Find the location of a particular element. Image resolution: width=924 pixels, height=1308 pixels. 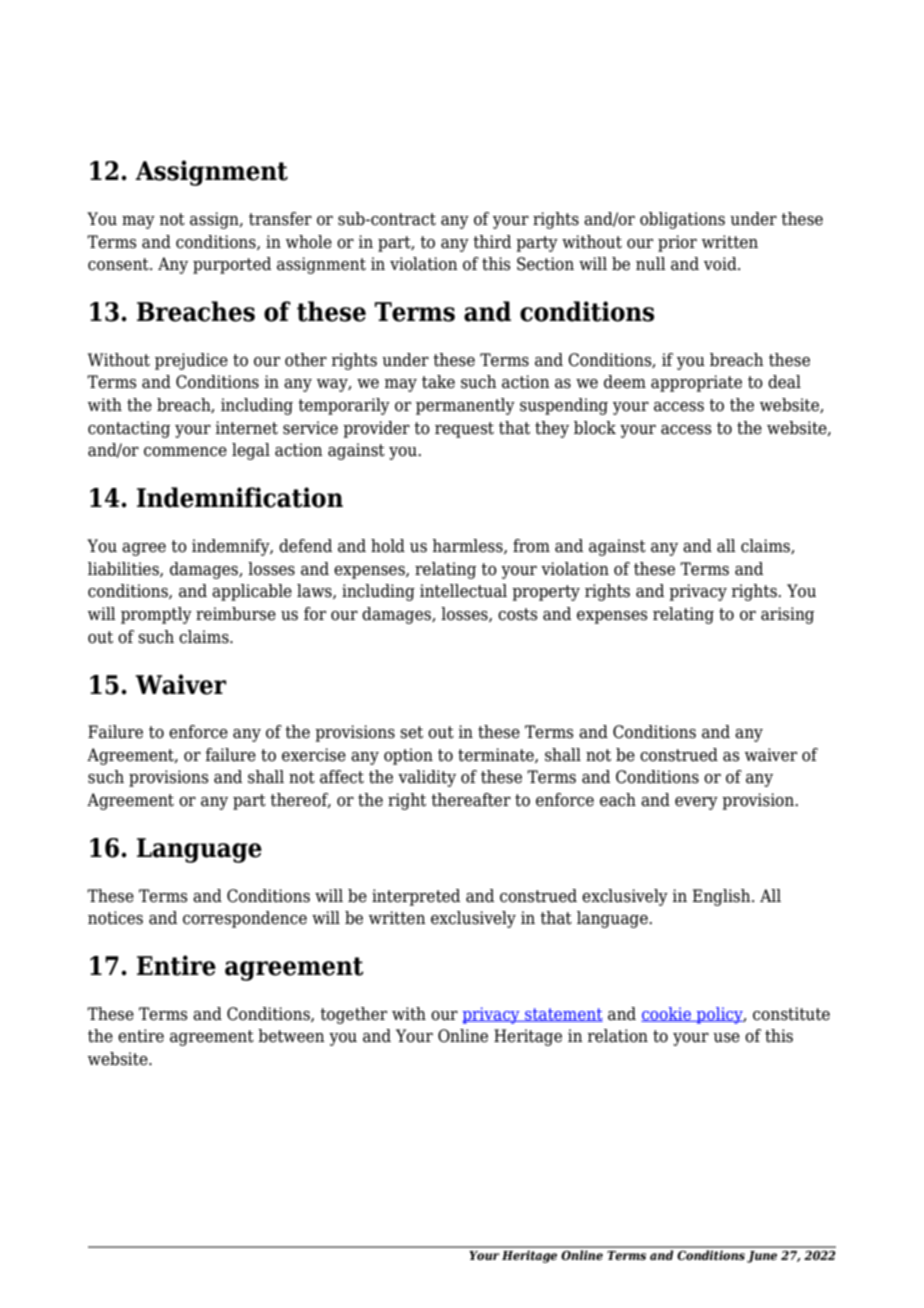

purported is located at coordinates (232, 265).
